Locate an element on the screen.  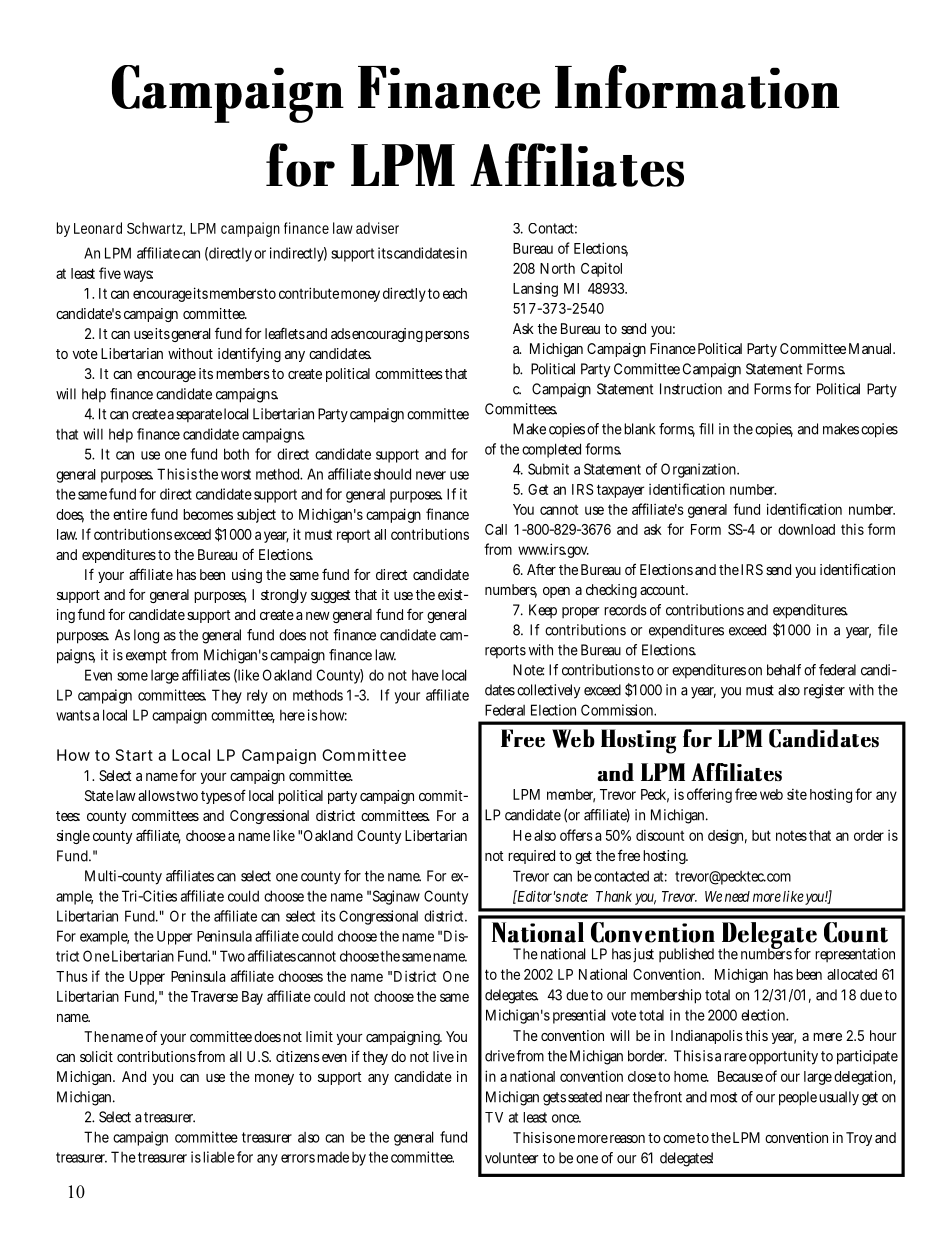
volunteer is located at coordinates (511, 1158).
